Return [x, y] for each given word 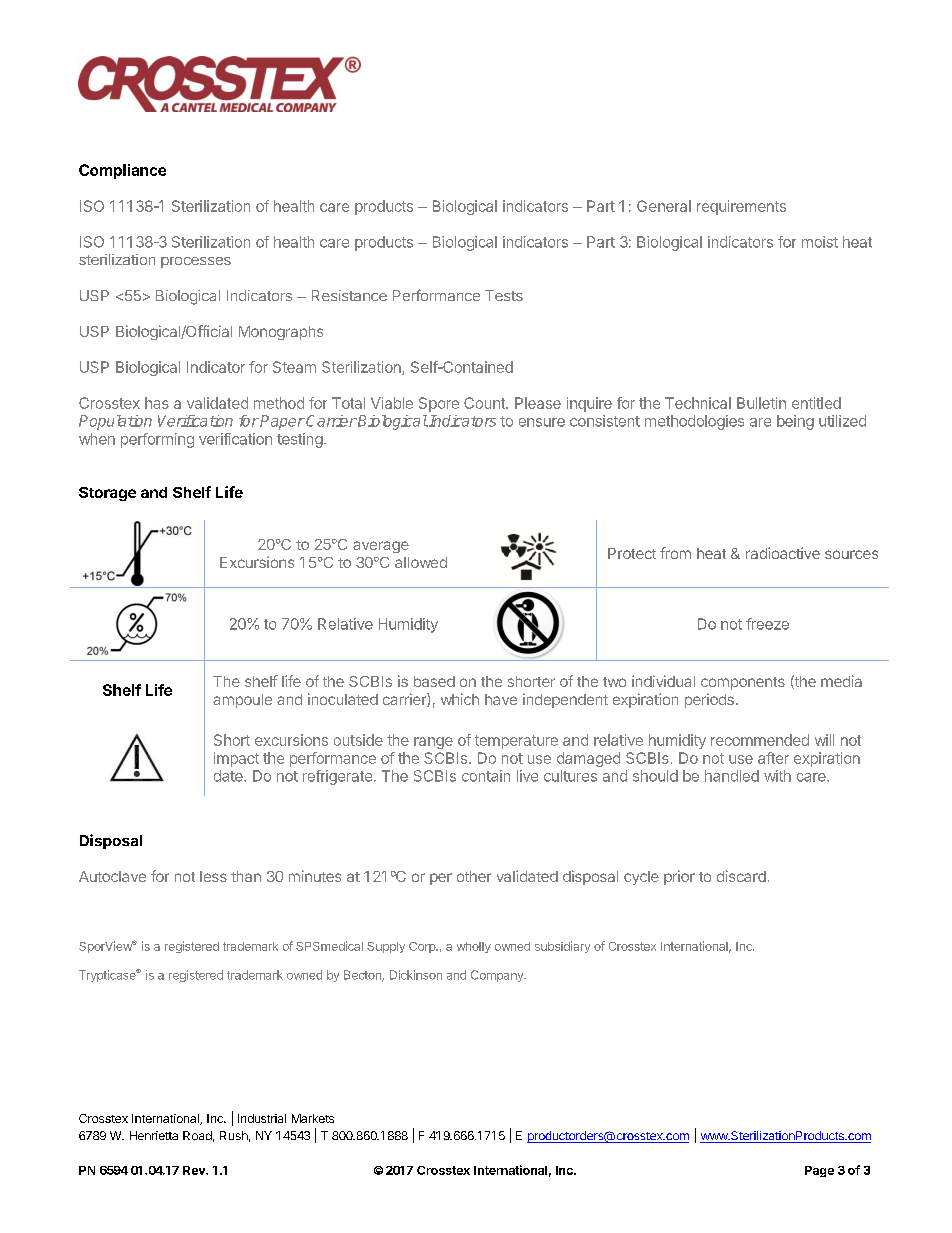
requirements [741, 207]
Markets [313, 1118]
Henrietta [154, 1135]
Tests [504, 295]
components [743, 683]
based [434, 681]
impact [236, 759]
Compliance [122, 171]
